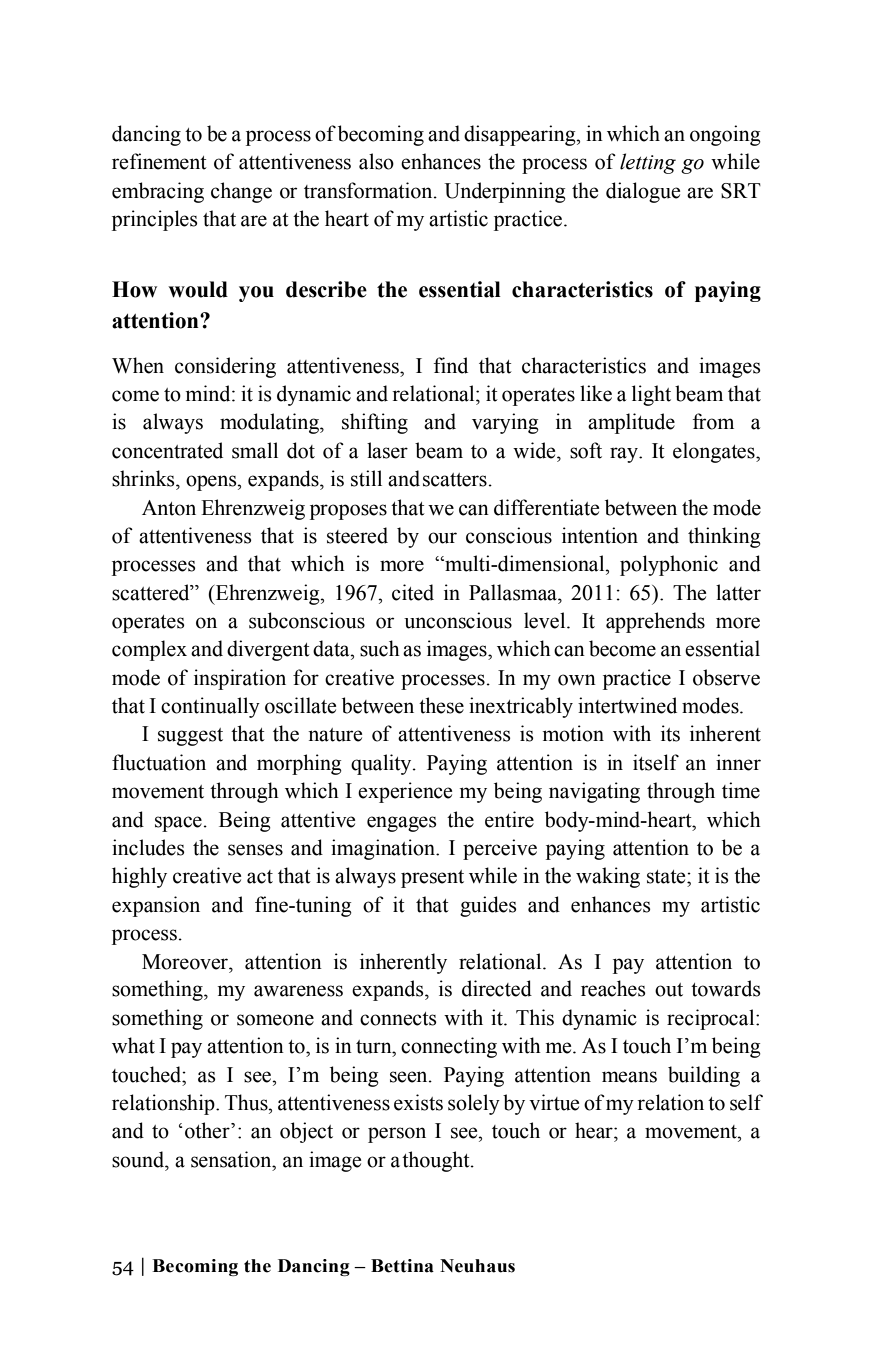 The image size is (896, 1350). I want to click on change, so click(241, 192).
